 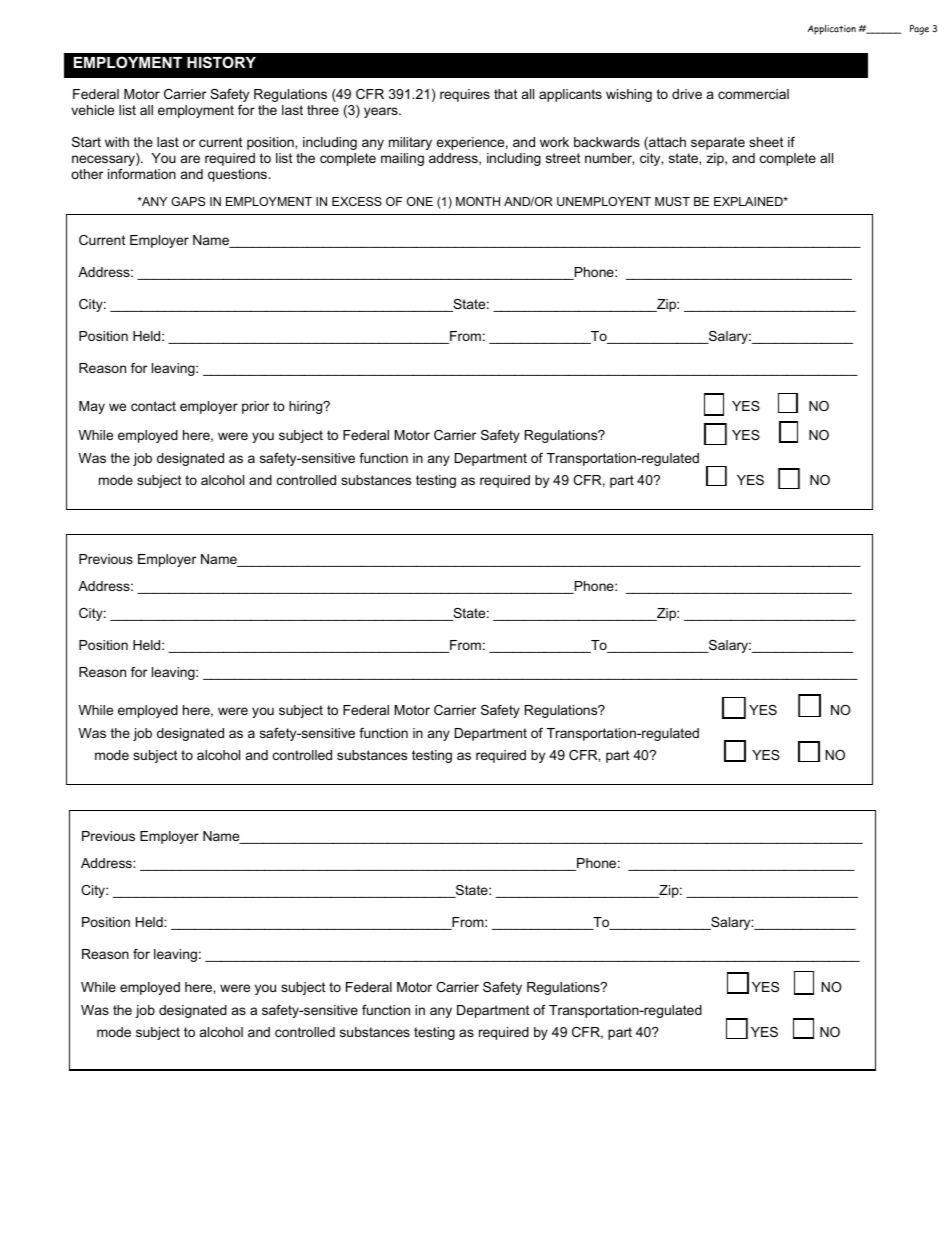 What do you see at coordinates (188, 201) in the document?
I see `GAPS` at bounding box center [188, 201].
